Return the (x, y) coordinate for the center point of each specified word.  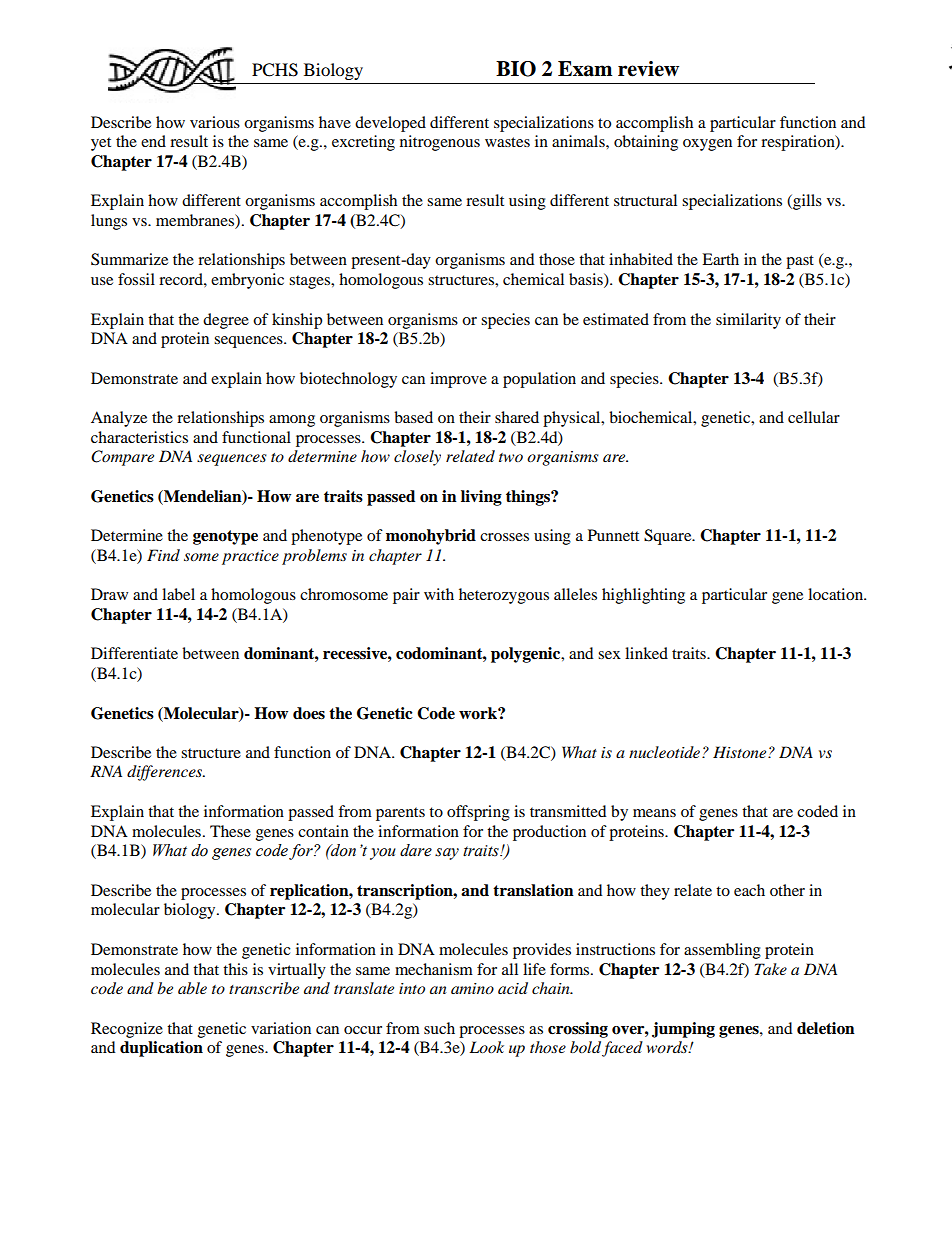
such (439, 1028)
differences (166, 773)
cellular (814, 417)
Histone (741, 752)
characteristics (139, 437)
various (215, 122)
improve (458, 380)
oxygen (707, 145)
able (192, 988)
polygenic (527, 655)
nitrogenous (440, 143)
